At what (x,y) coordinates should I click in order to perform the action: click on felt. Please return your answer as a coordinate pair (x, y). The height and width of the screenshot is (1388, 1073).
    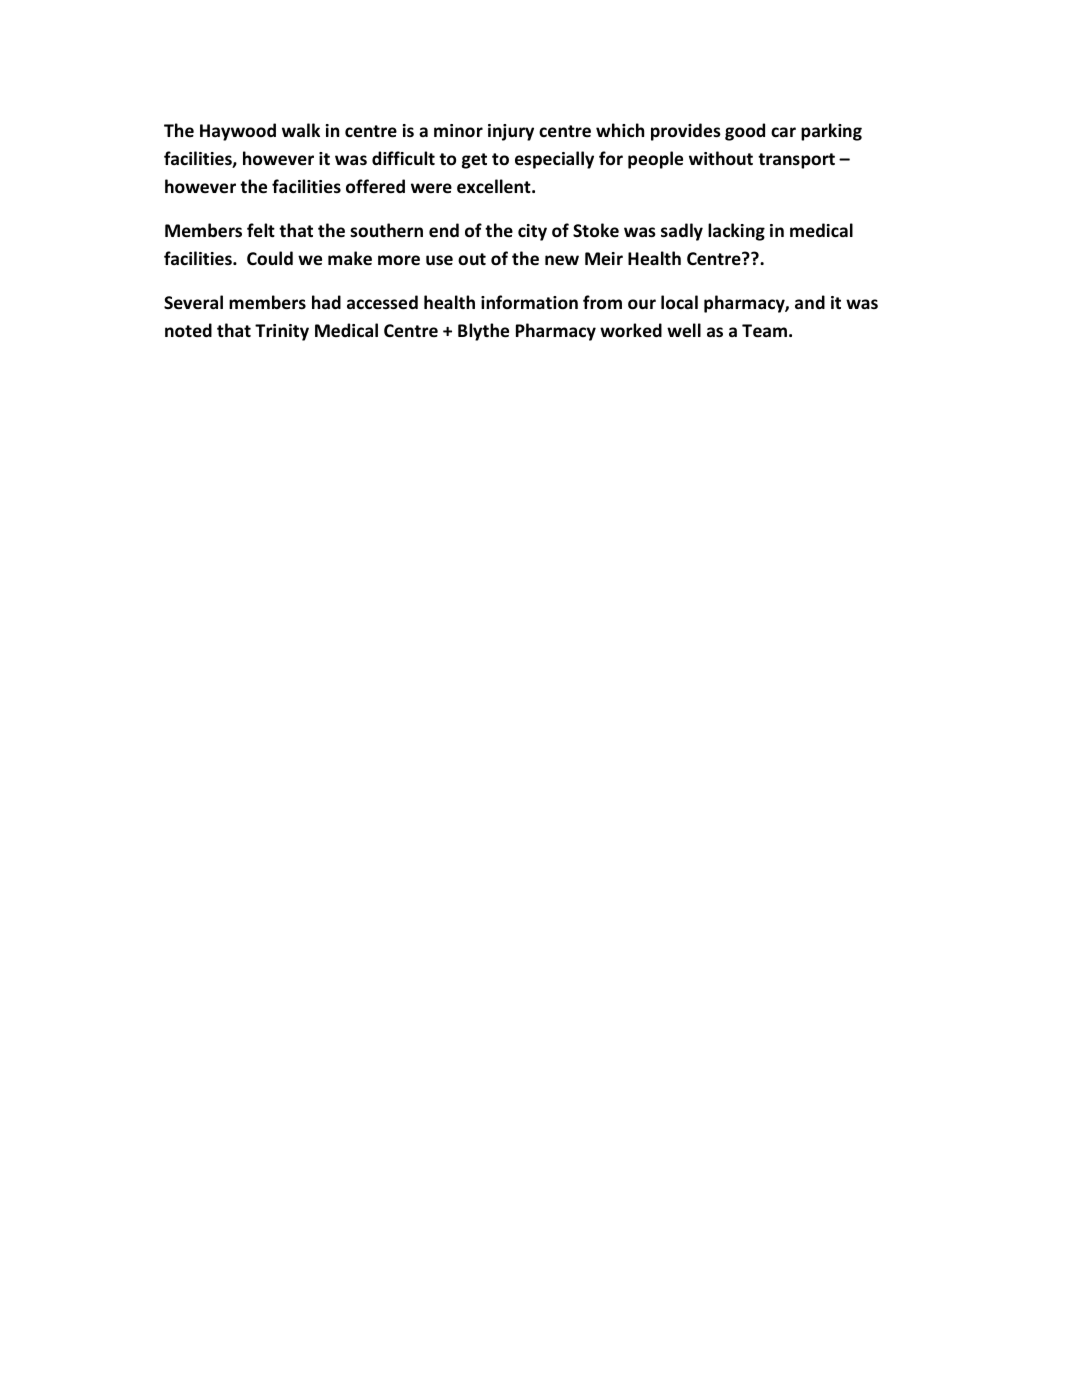
    Looking at the image, I should click on (261, 230).
